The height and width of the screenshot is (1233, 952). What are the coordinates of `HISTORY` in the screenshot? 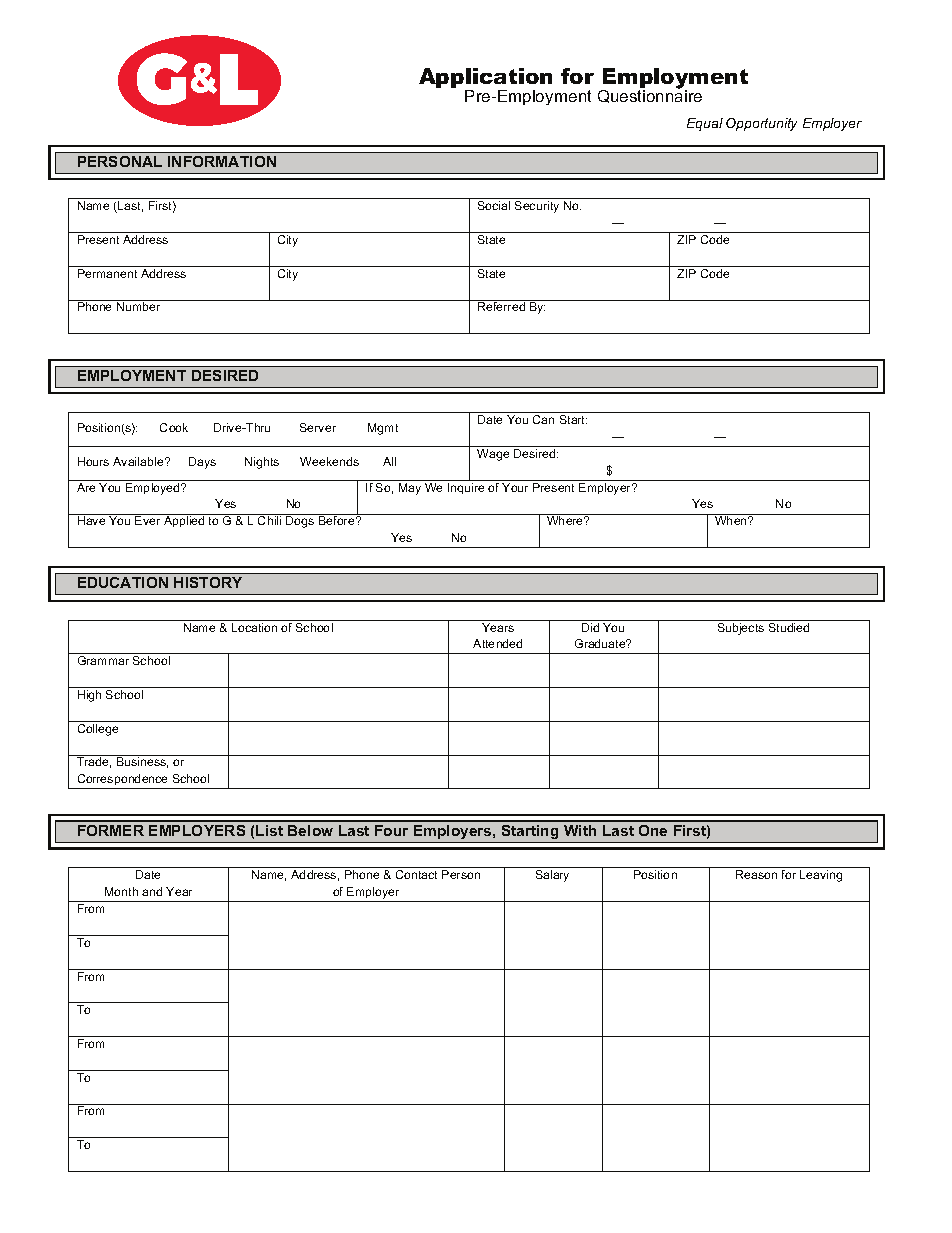 It's located at (208, 582).
